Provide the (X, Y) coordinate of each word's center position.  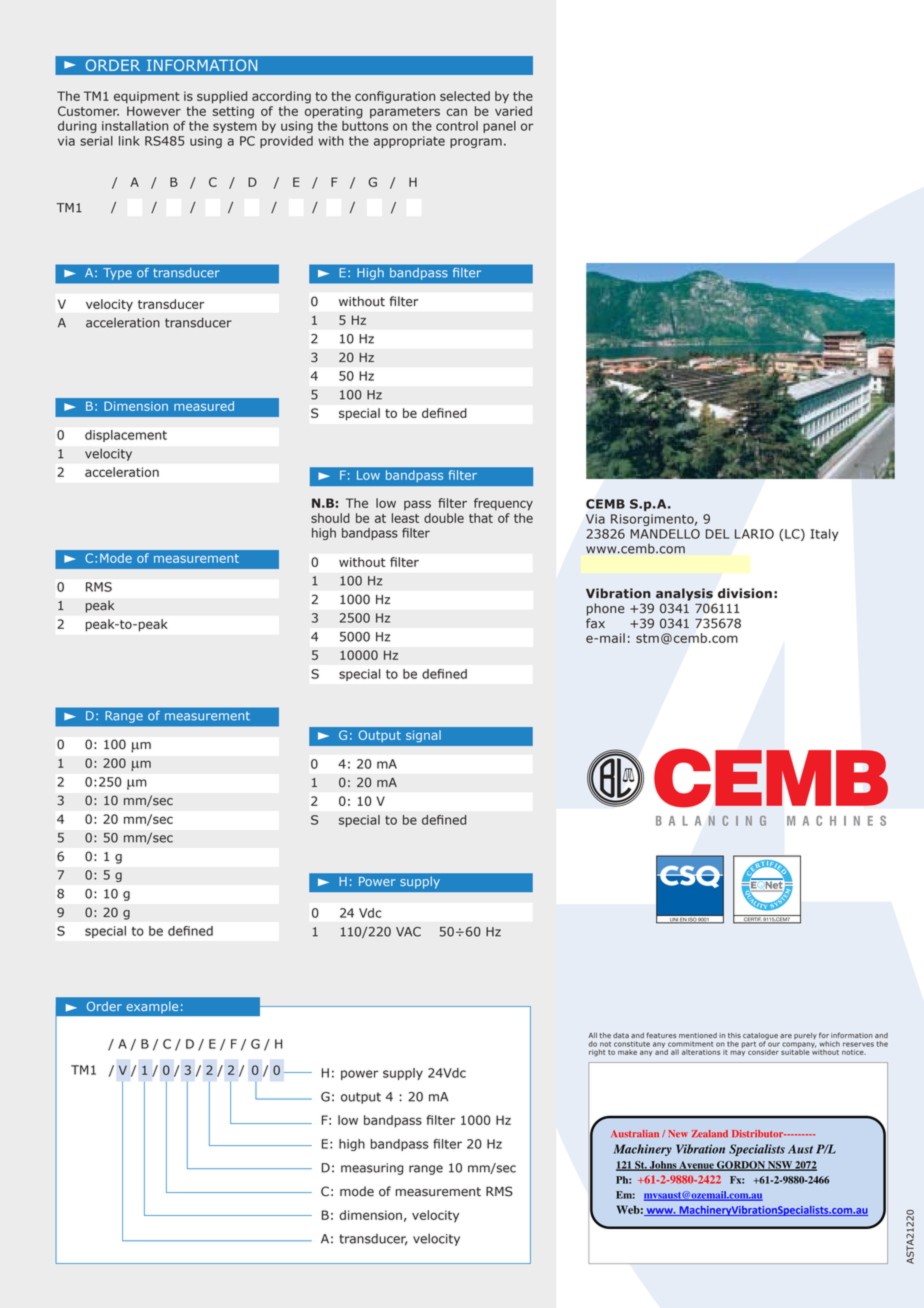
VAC (408, 932)
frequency (503, 504)
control (457, 126)
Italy (824, 535)
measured (204, 406)
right (597, 1053)
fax (595, 623)
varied (513, 111)
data (621, 1035)
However (154, 111)
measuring (372, 1169)
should (330, 518)
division (745, 593)
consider (763, 1052)
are (786, 1036)
